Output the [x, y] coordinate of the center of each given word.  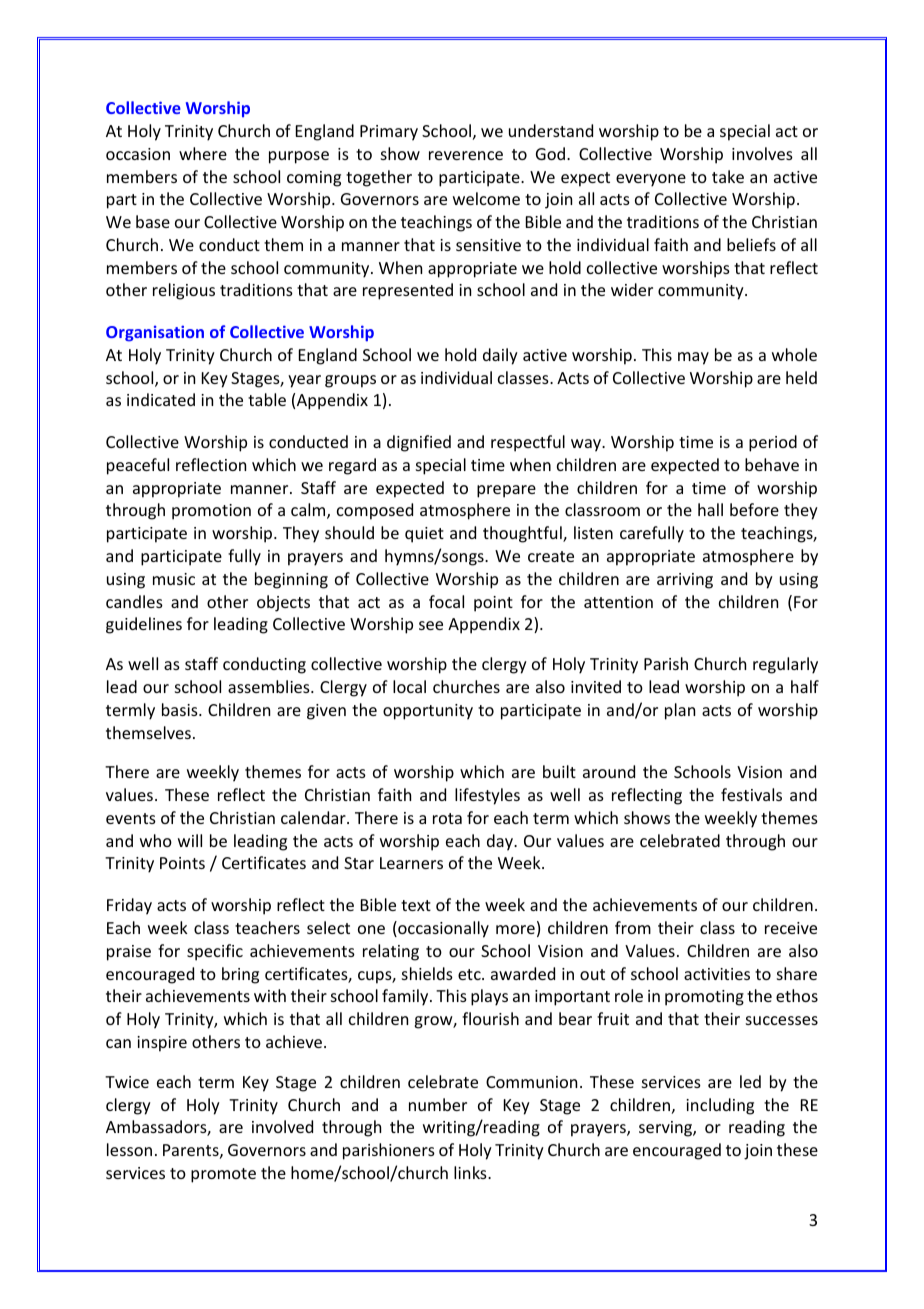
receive [791, 928]
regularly [785, 665]
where [203, 153]
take [728, 176]
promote [223, 1175]
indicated [161, 399]
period [773, 443]
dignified [419, 443]
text [416, 905]
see [431, 625]
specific [215, 952]
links [471, 1172]
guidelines [144, 625]
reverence [466, 155]
